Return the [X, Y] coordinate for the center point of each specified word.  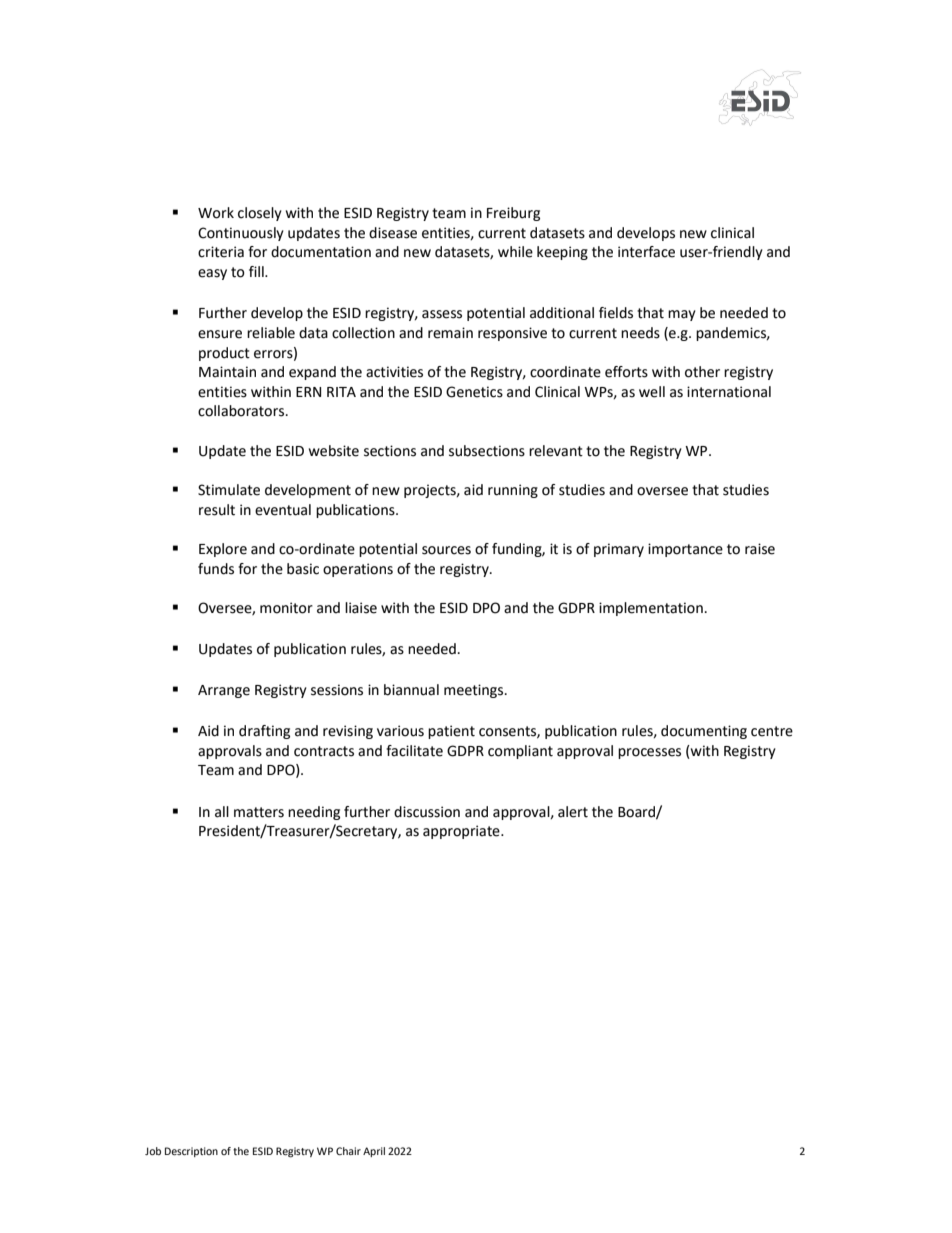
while [515, 252]
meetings [475, 691]
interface [646, 252]
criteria [221, 252]
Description [191, 1152]
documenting [704, 732]
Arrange [224, 691]
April [374, 1152]
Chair [348, 1151]
